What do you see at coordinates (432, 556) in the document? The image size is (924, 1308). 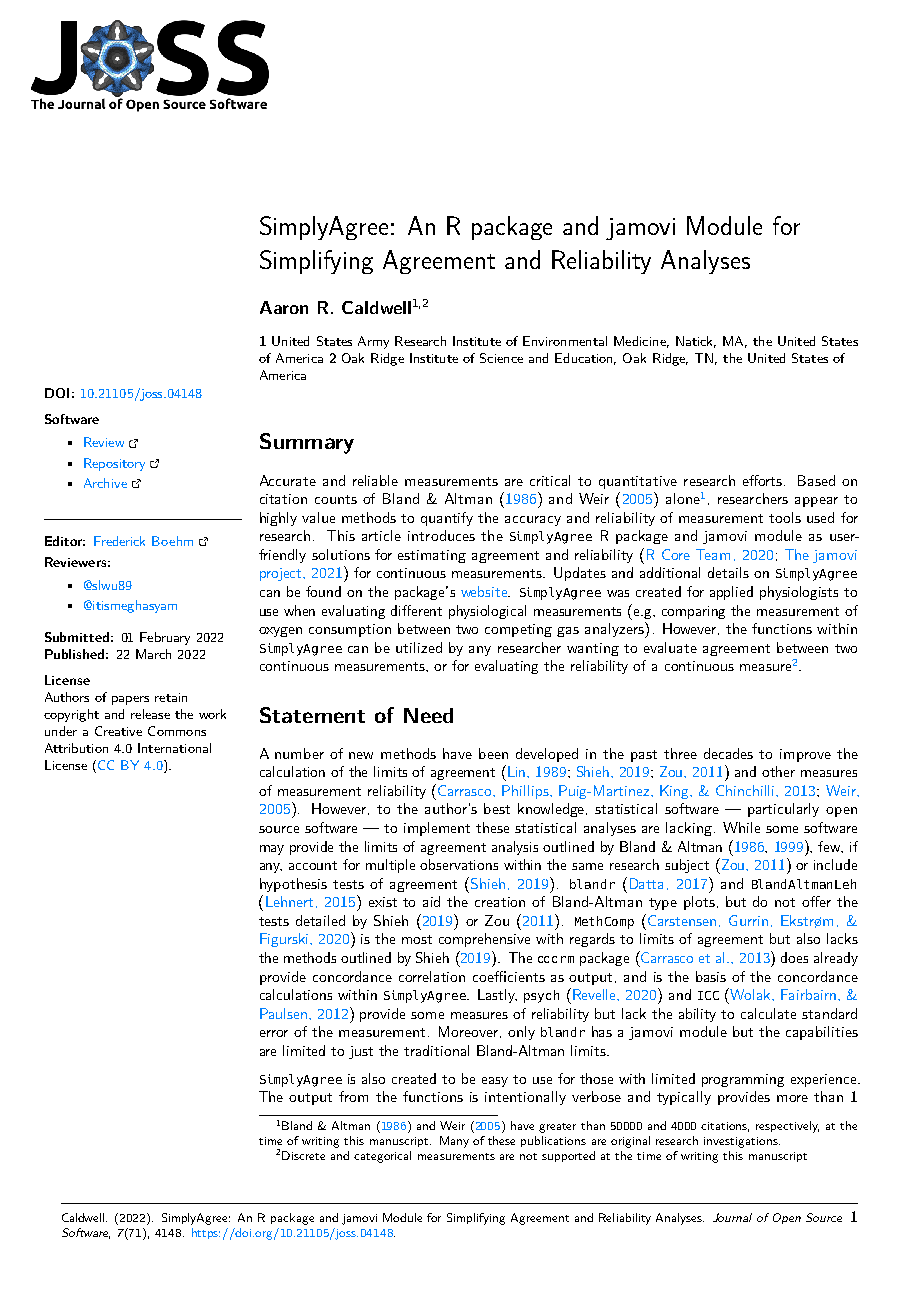 I see `estimating` at bounding box center [432, 556].
